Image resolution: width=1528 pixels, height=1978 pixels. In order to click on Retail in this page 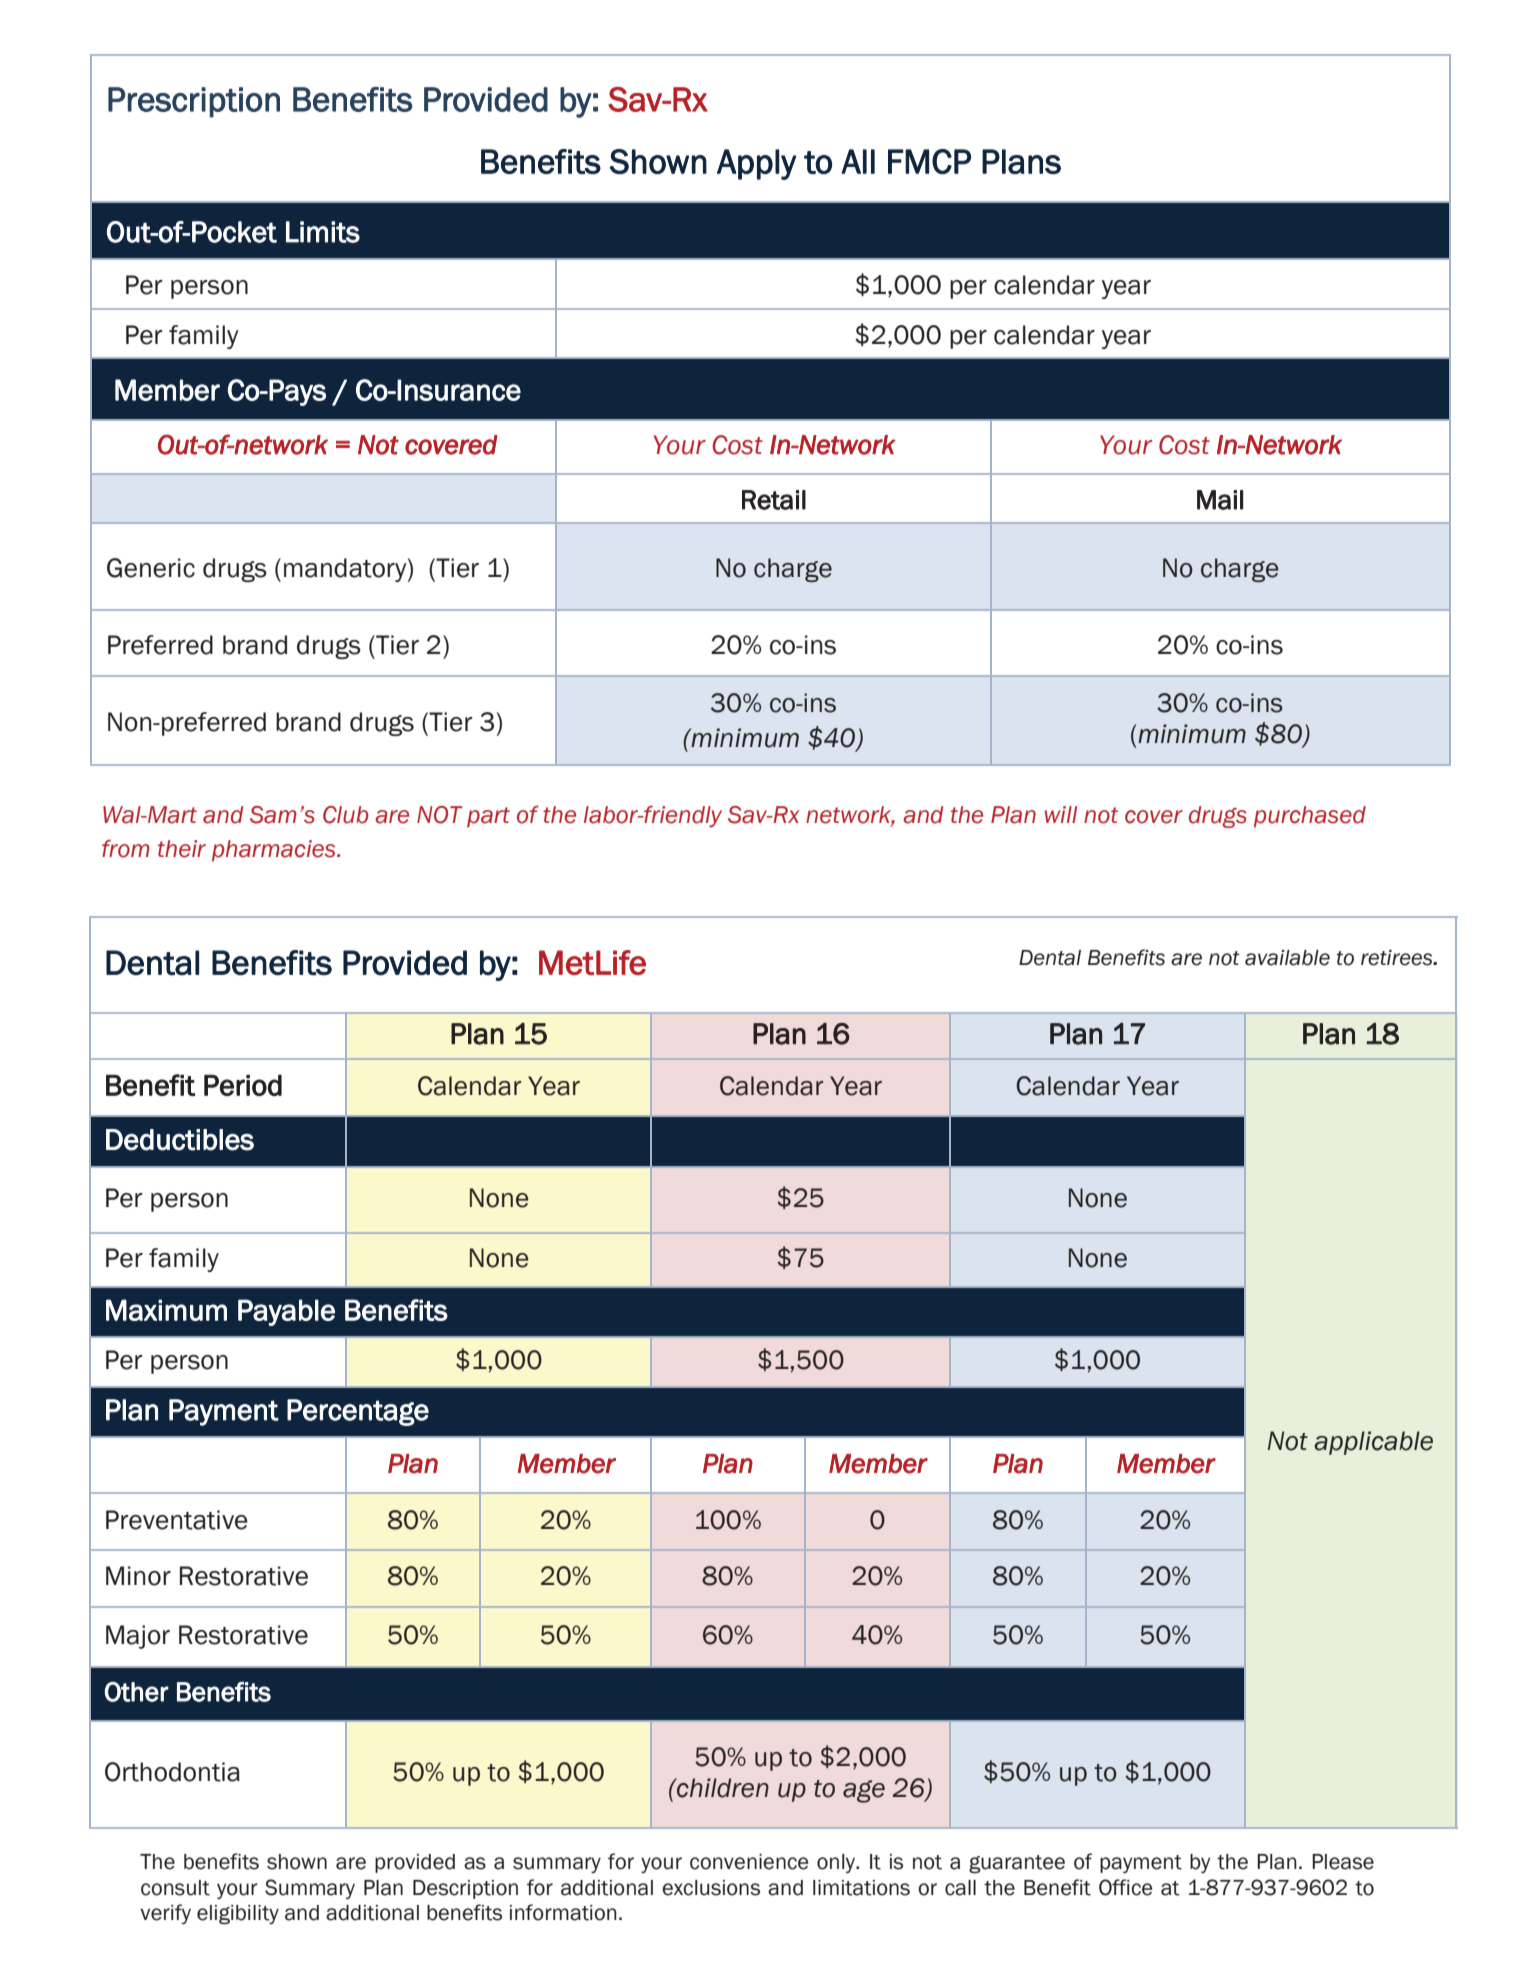, I will do `click(774, 500)`.
